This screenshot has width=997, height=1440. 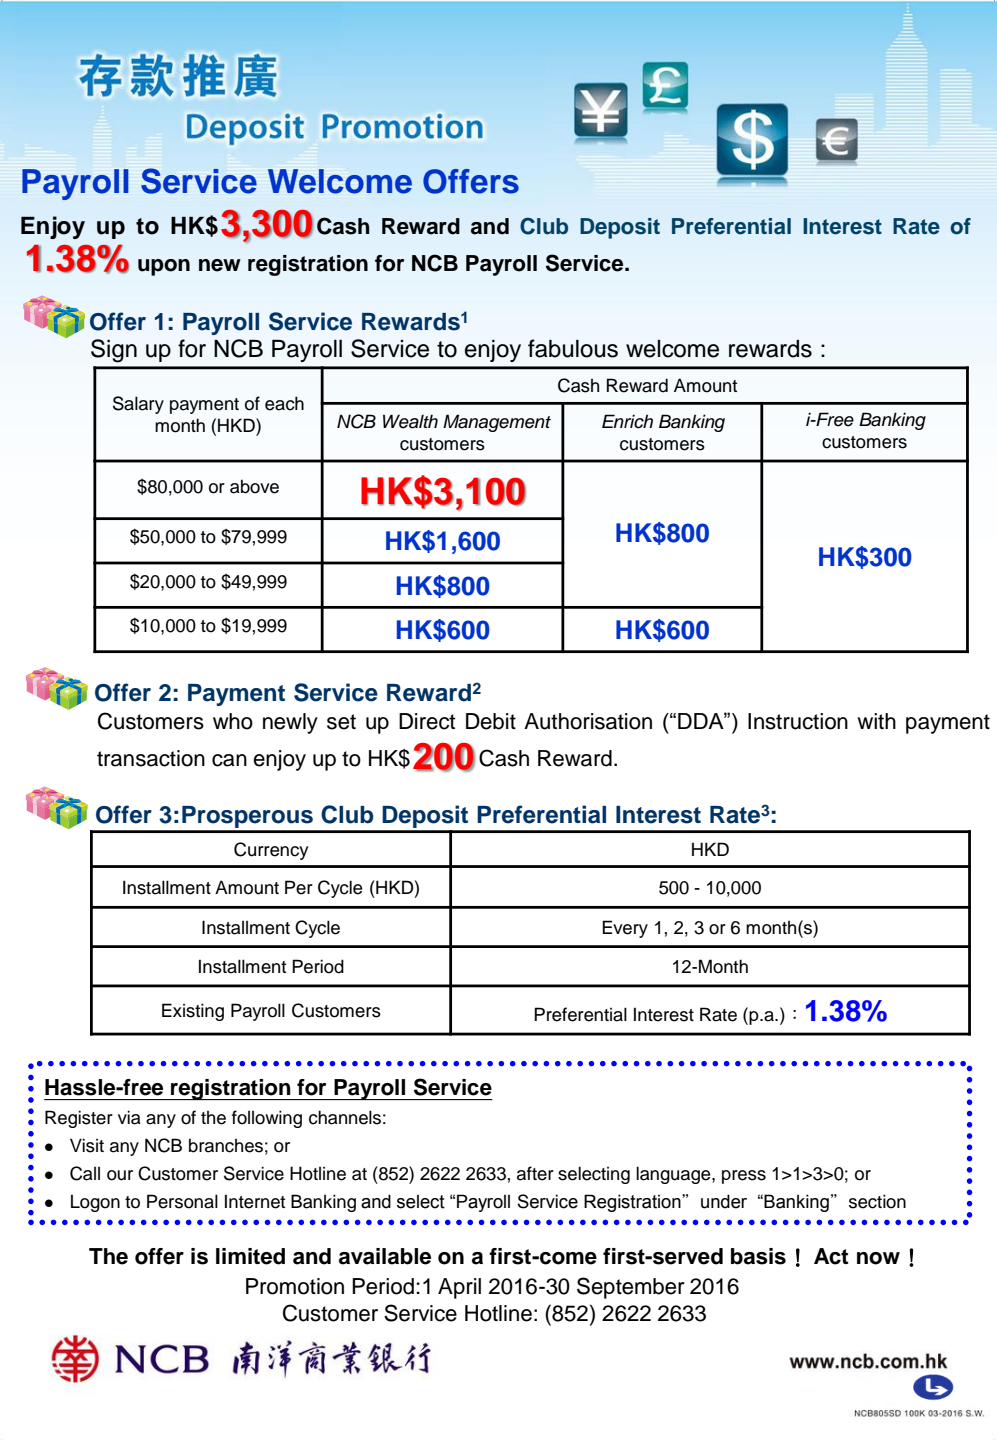 I want to click on Enrich, so click(x=627, y=421).
